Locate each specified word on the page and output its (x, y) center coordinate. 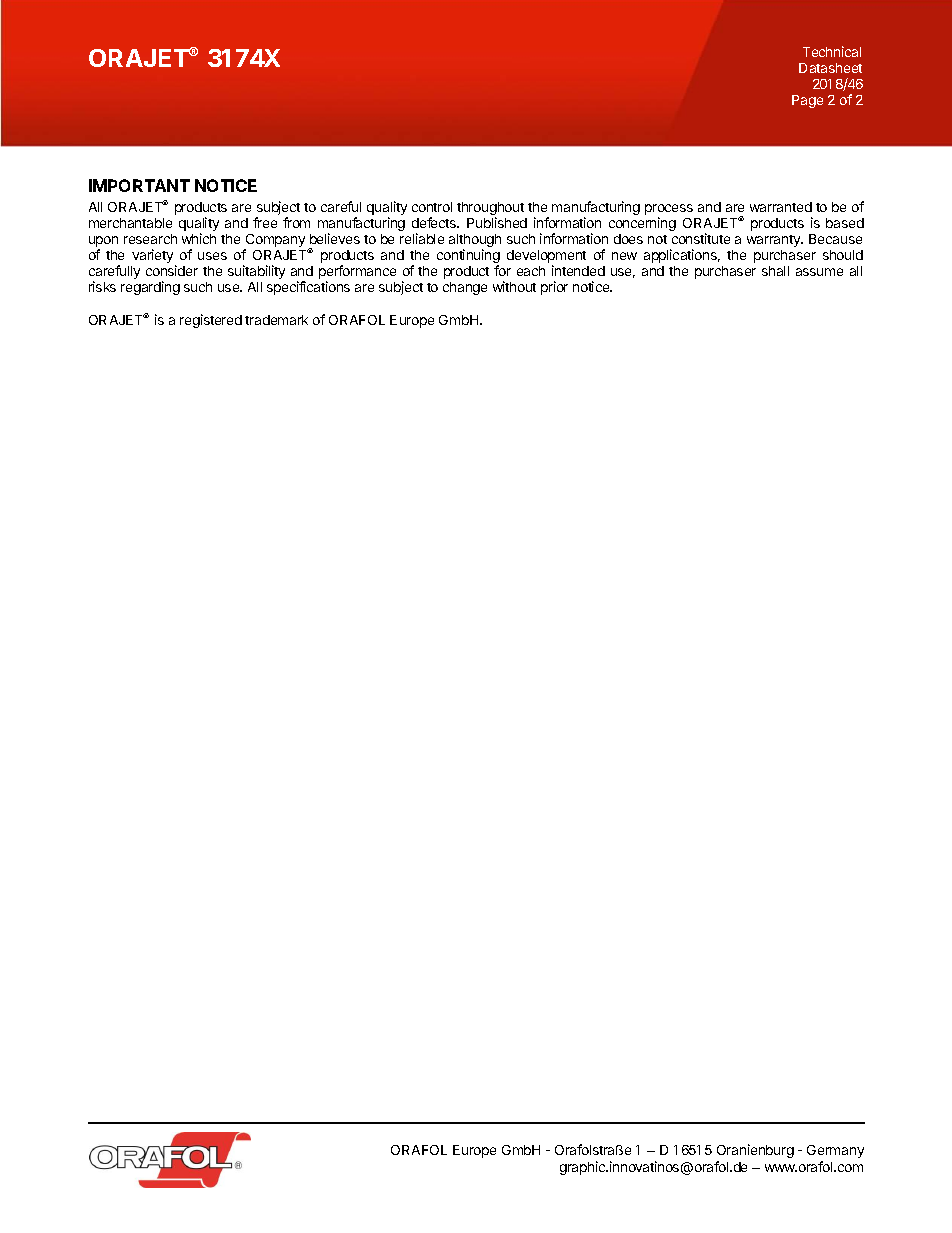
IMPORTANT (139, 185)
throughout (490, 210)
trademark (276, 320)
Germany (835, 1151)
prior (554, 288)
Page (807, 101)
